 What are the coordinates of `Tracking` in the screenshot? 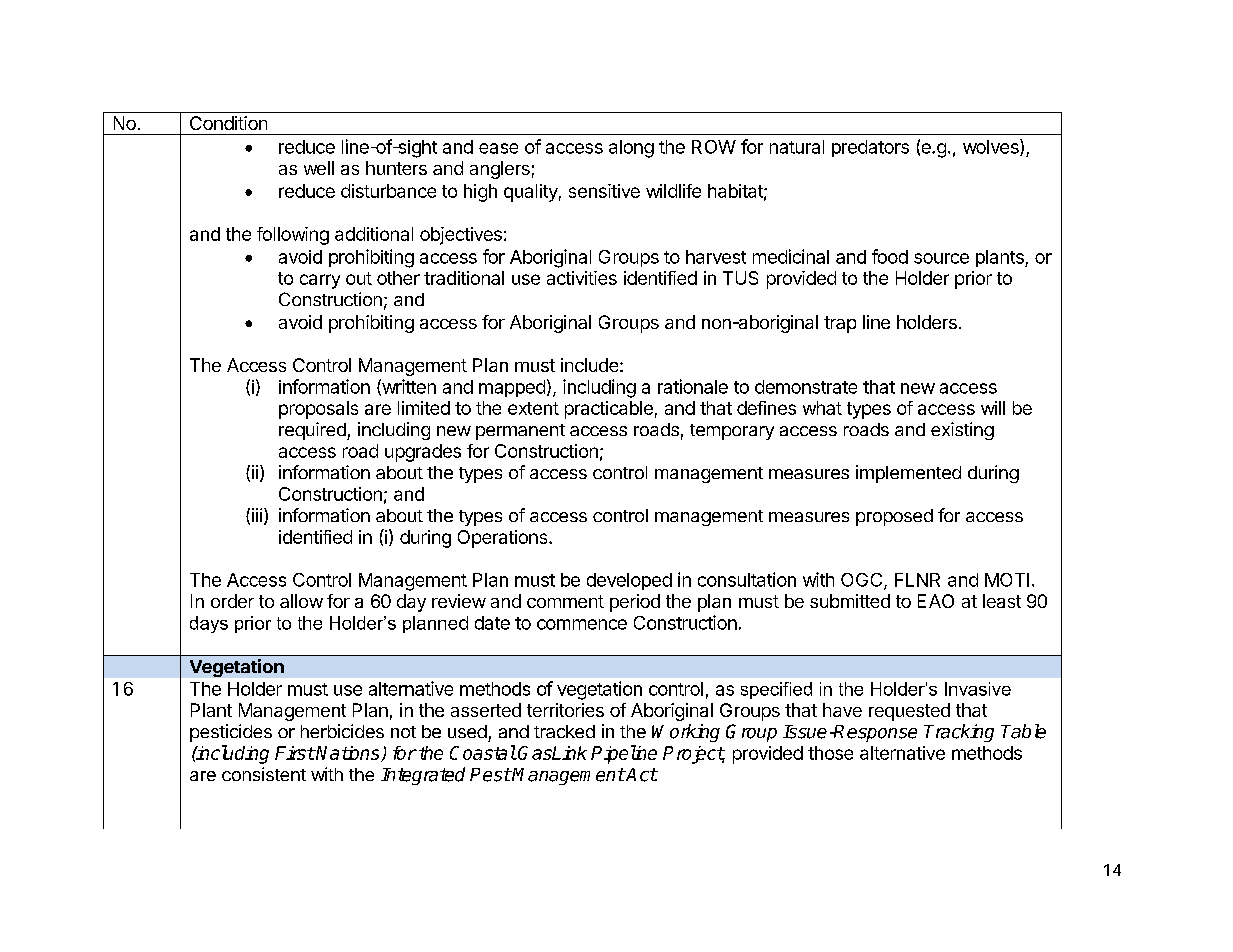 It's located at (959, 733).
